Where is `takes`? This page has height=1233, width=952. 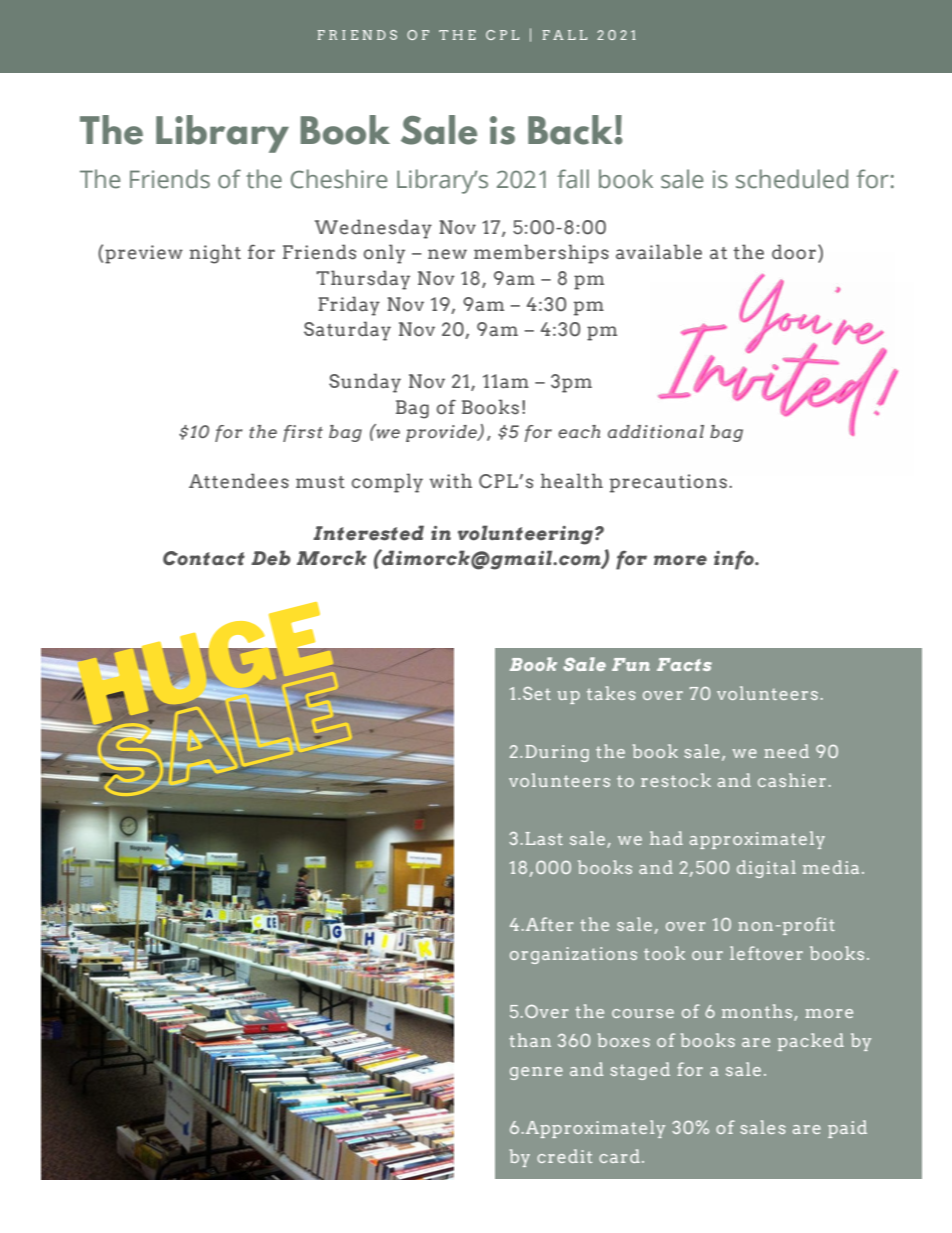
takes is located at coordinates (611, 693).
